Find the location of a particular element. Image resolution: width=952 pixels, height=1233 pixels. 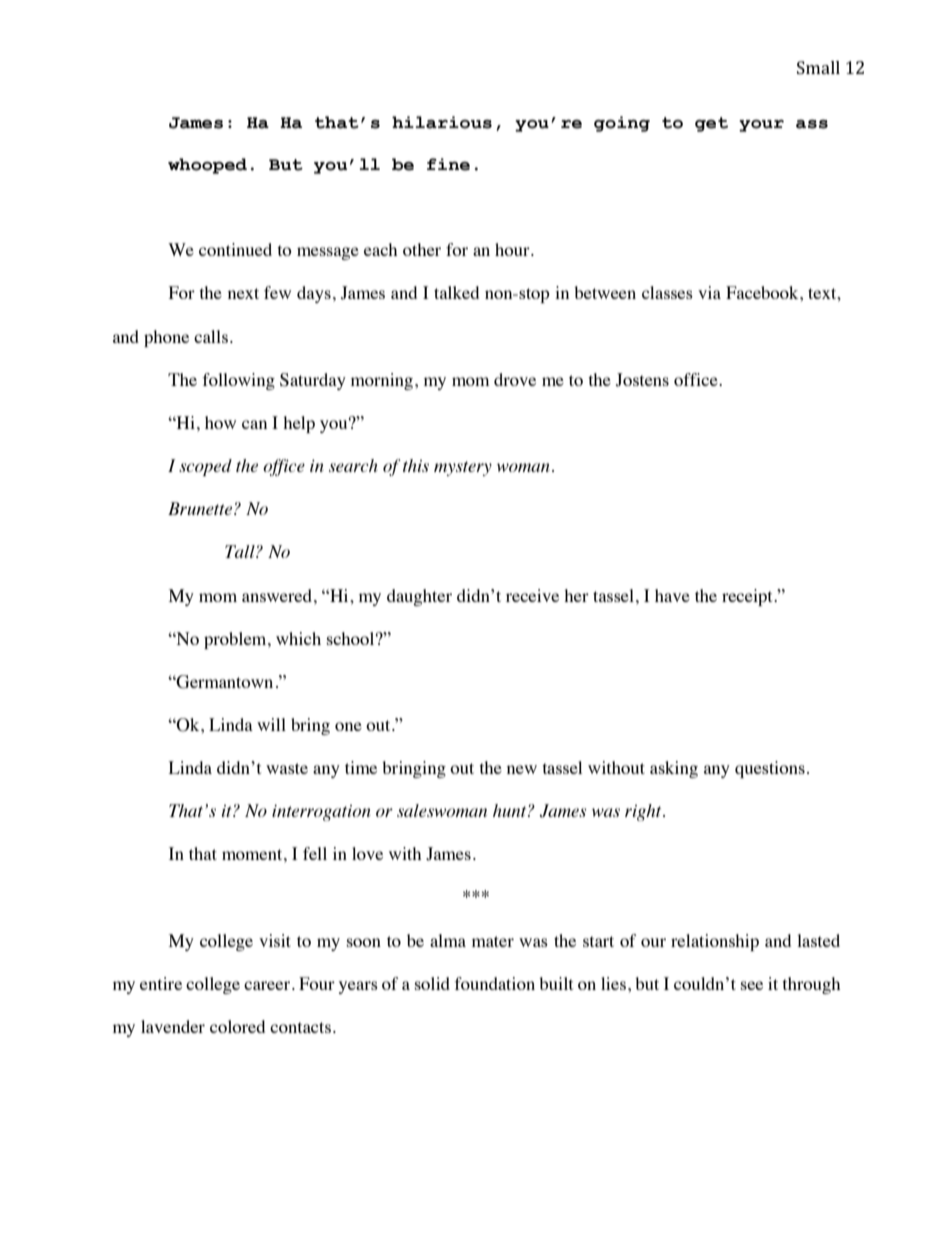

new is located at coordinates (522, 769).
